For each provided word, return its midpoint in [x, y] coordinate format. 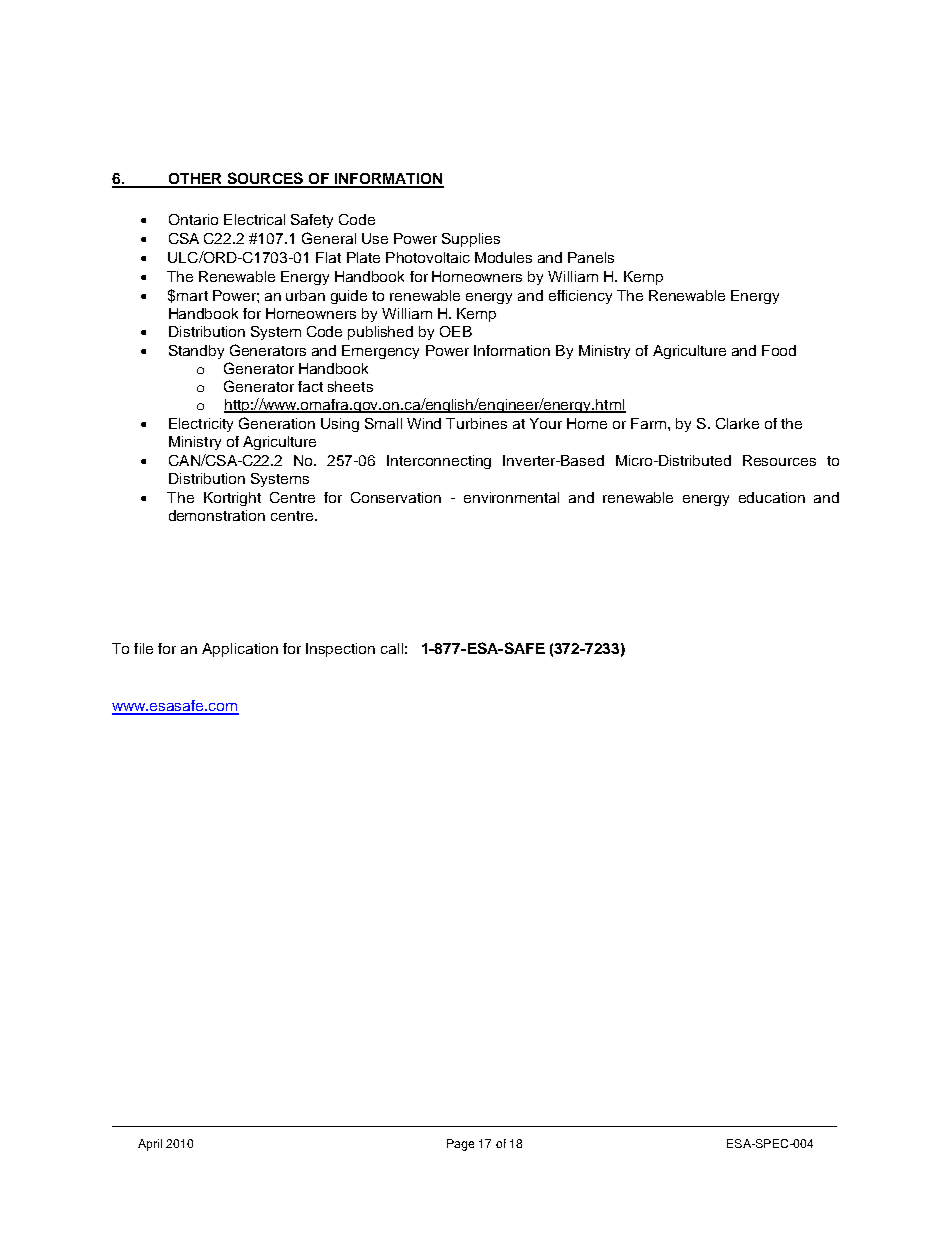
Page [460, 1145]
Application [240, 650]
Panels [591, 257]
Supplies [471, 240]
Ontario [193, 219]
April [150, 1145]
